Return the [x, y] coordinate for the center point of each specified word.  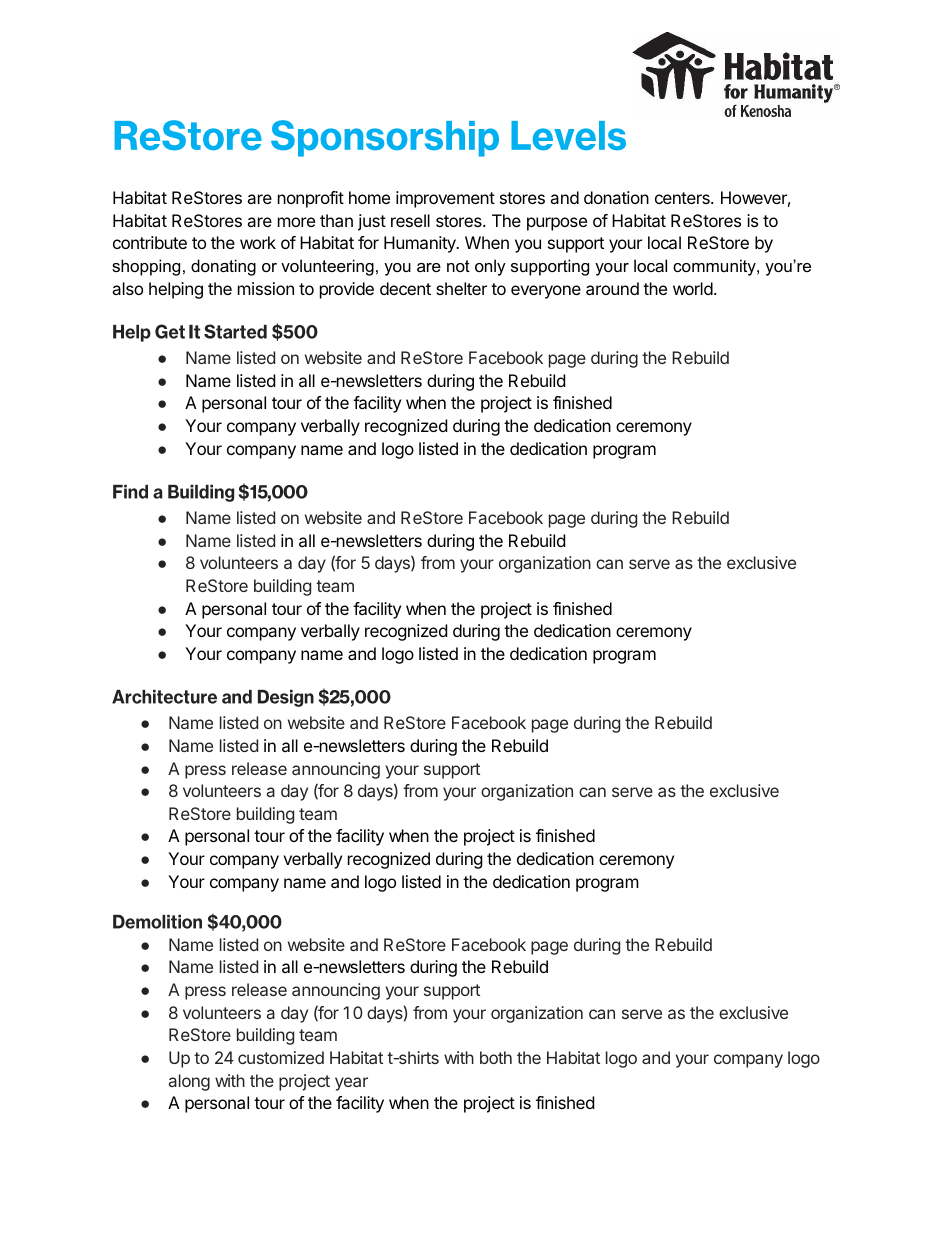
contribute [150, 242]
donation [616, 197]
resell [410, 220]
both [496, 1057]
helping [176, 290]
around [612, 288]
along [189, 1082]
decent [405, 288]
